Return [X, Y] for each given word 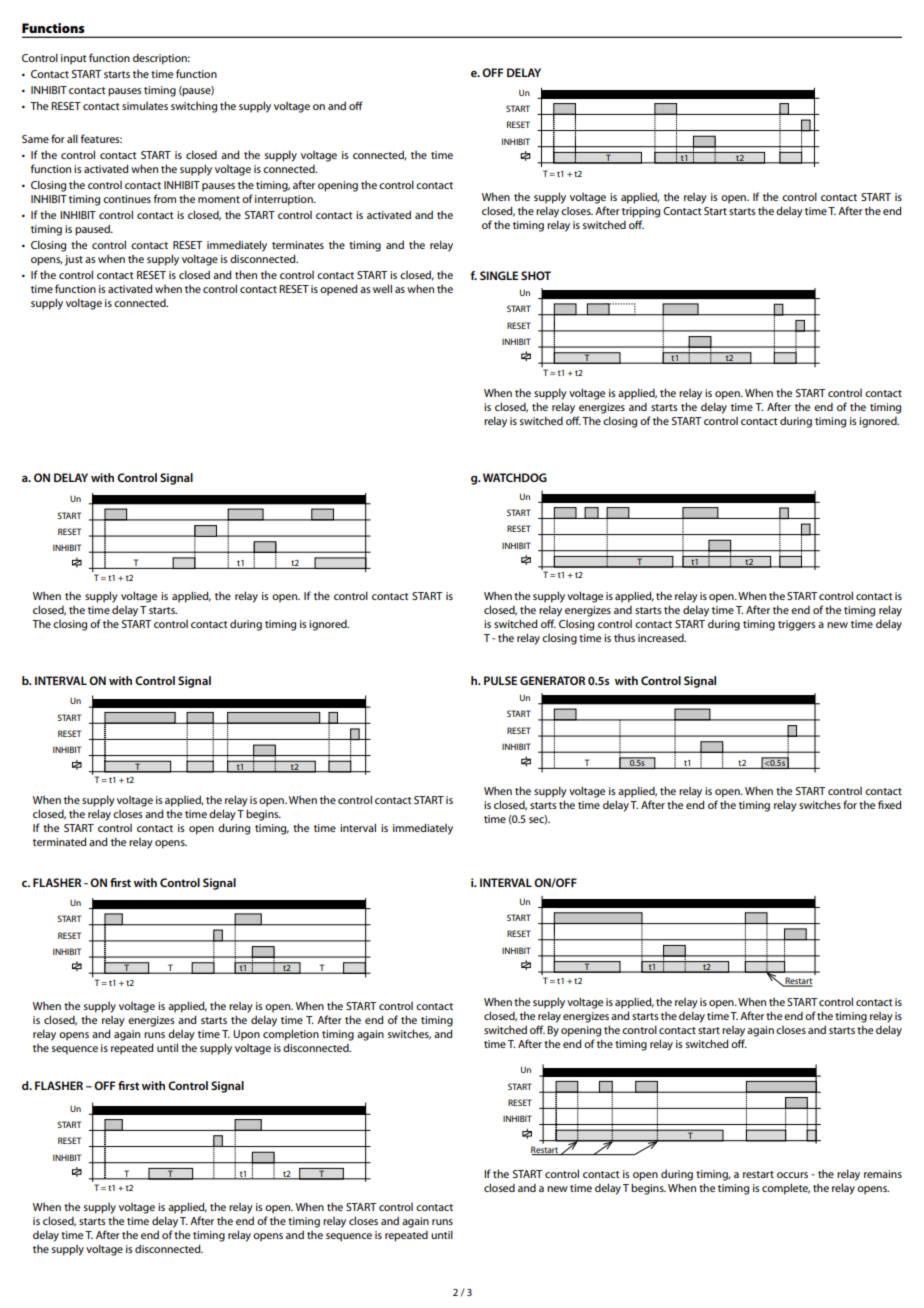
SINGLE [499, 275]
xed [892, 804]
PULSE [500, 680]
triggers [797, 625]
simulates [145, 106]
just [74, 260]
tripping [641, 212]
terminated [59, 841]
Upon [246, 1035]
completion [291, 1035]
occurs [792, 1175]
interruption [285, 200]
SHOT [536, 275]
